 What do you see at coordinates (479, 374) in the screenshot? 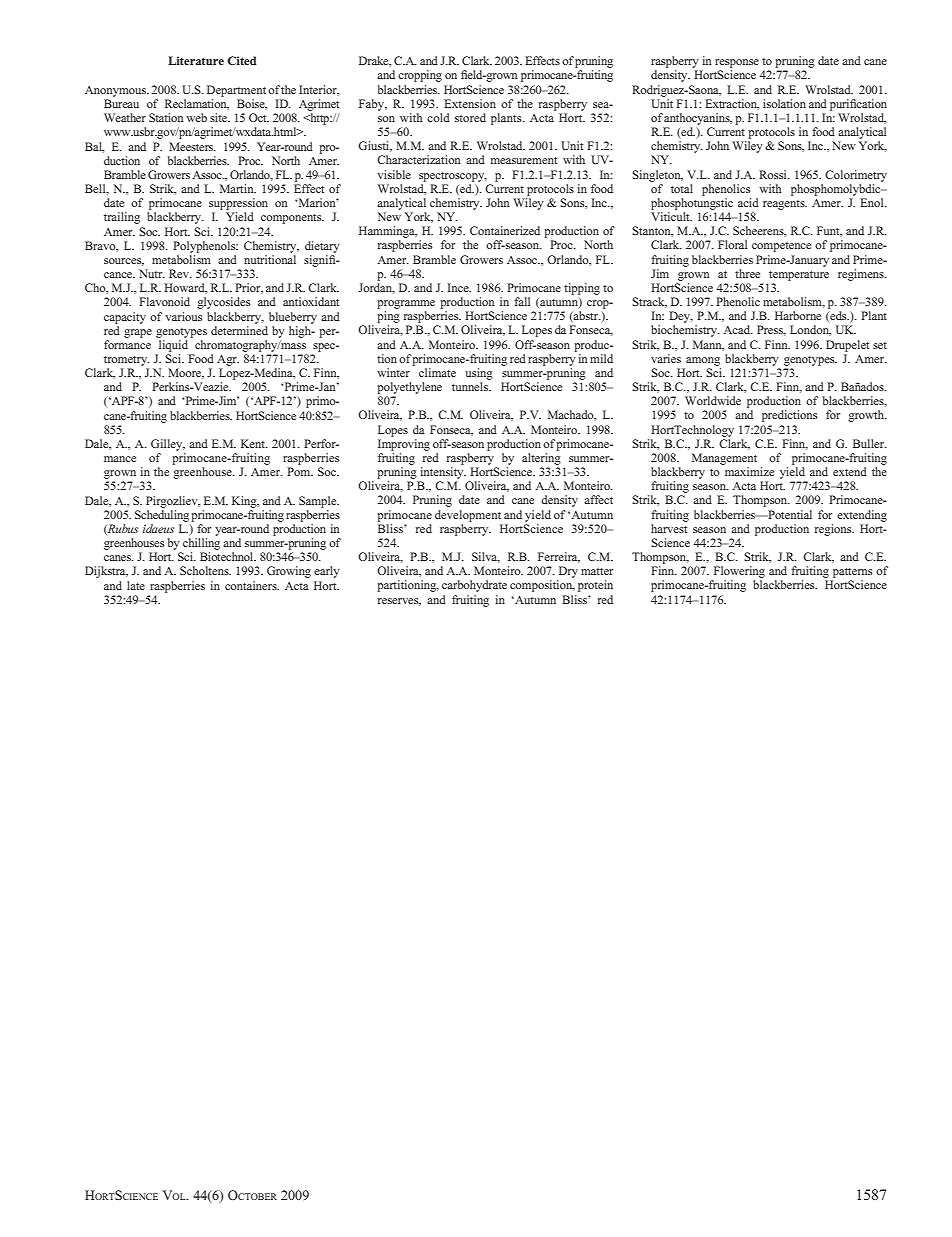
I see `using` at bounding box center [479, 374].
